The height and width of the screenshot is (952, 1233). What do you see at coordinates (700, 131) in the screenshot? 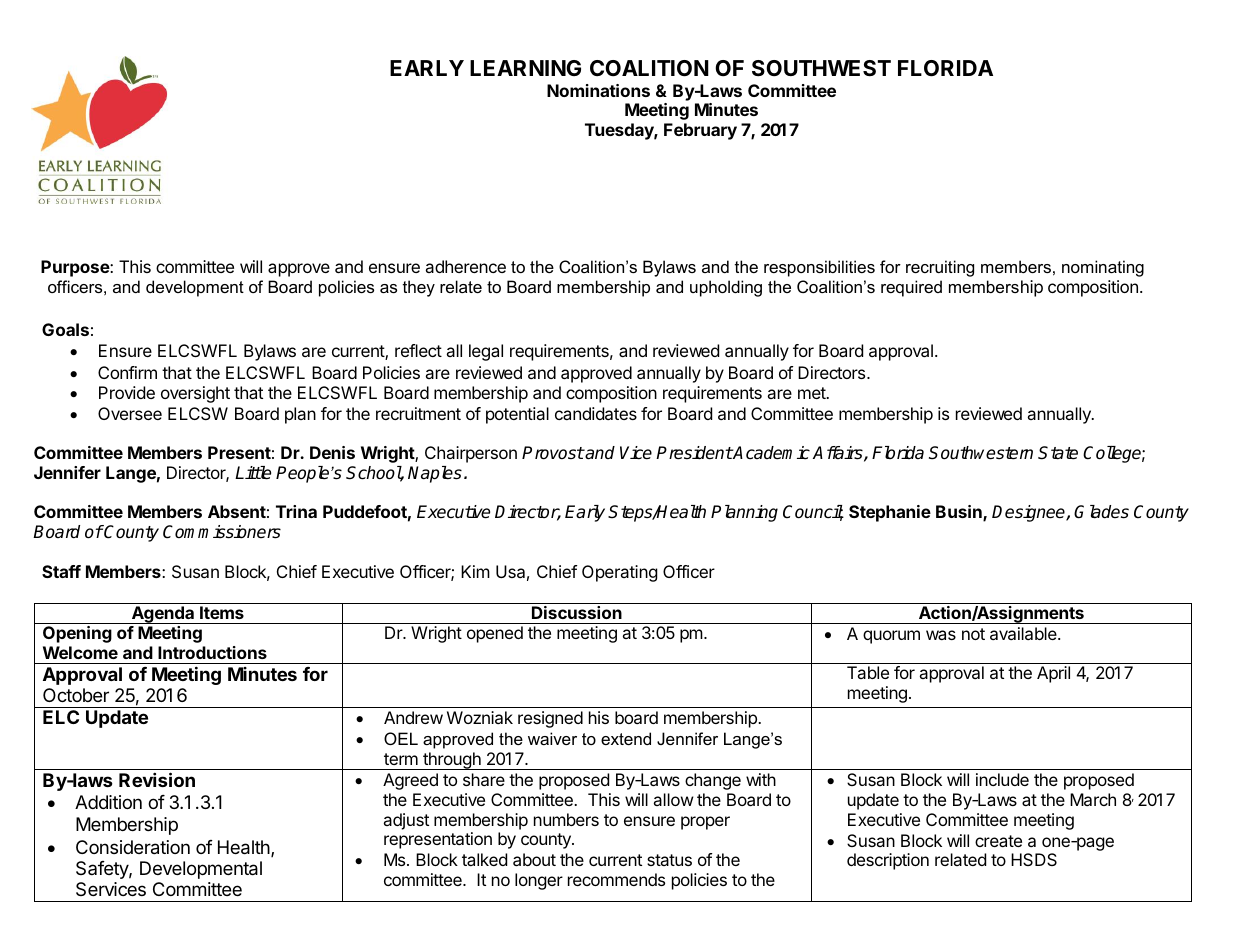
I see `February` at bounding box center [700, 131].
